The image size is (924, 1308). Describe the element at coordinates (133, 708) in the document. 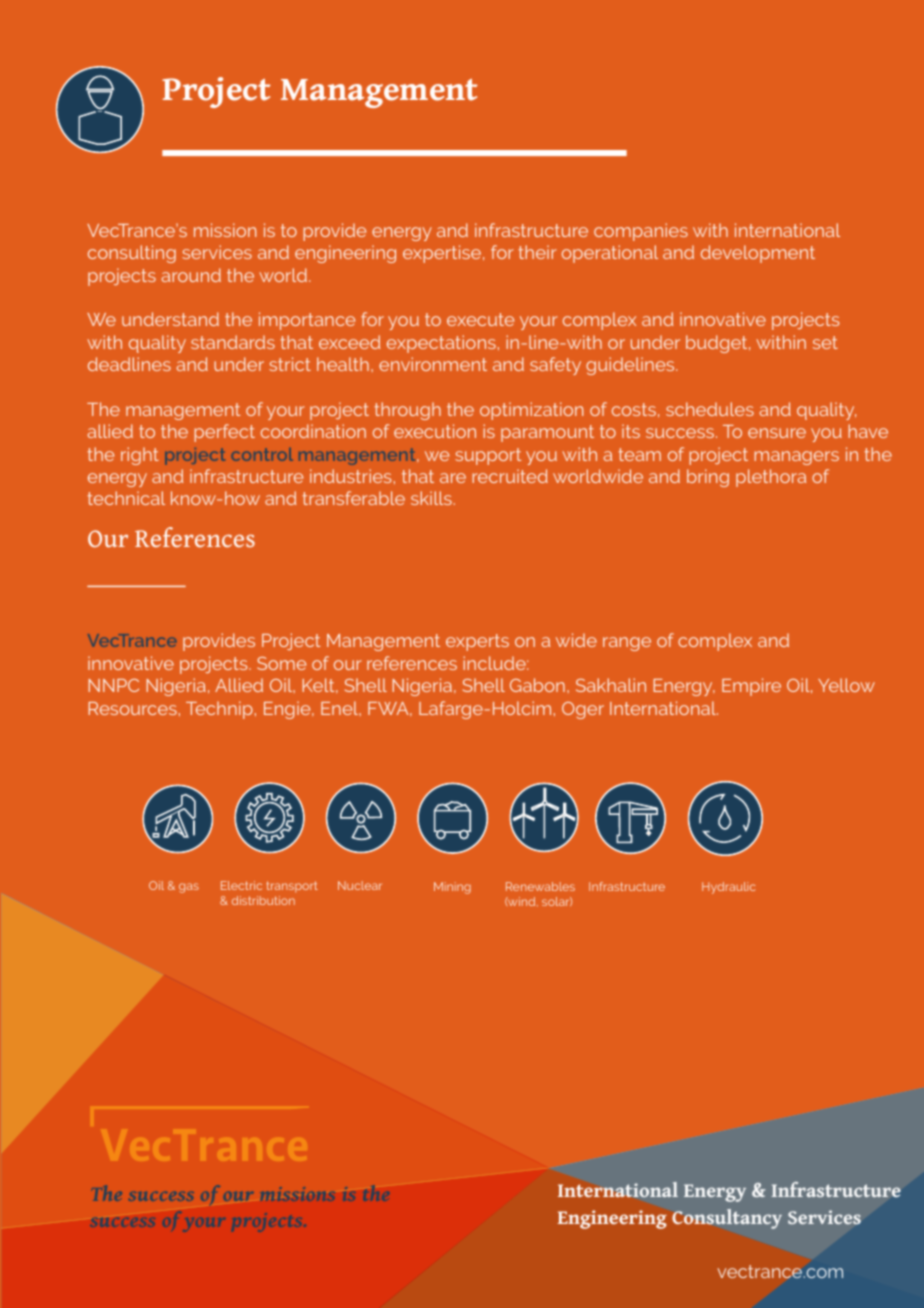

I see `Resources` at that location.
